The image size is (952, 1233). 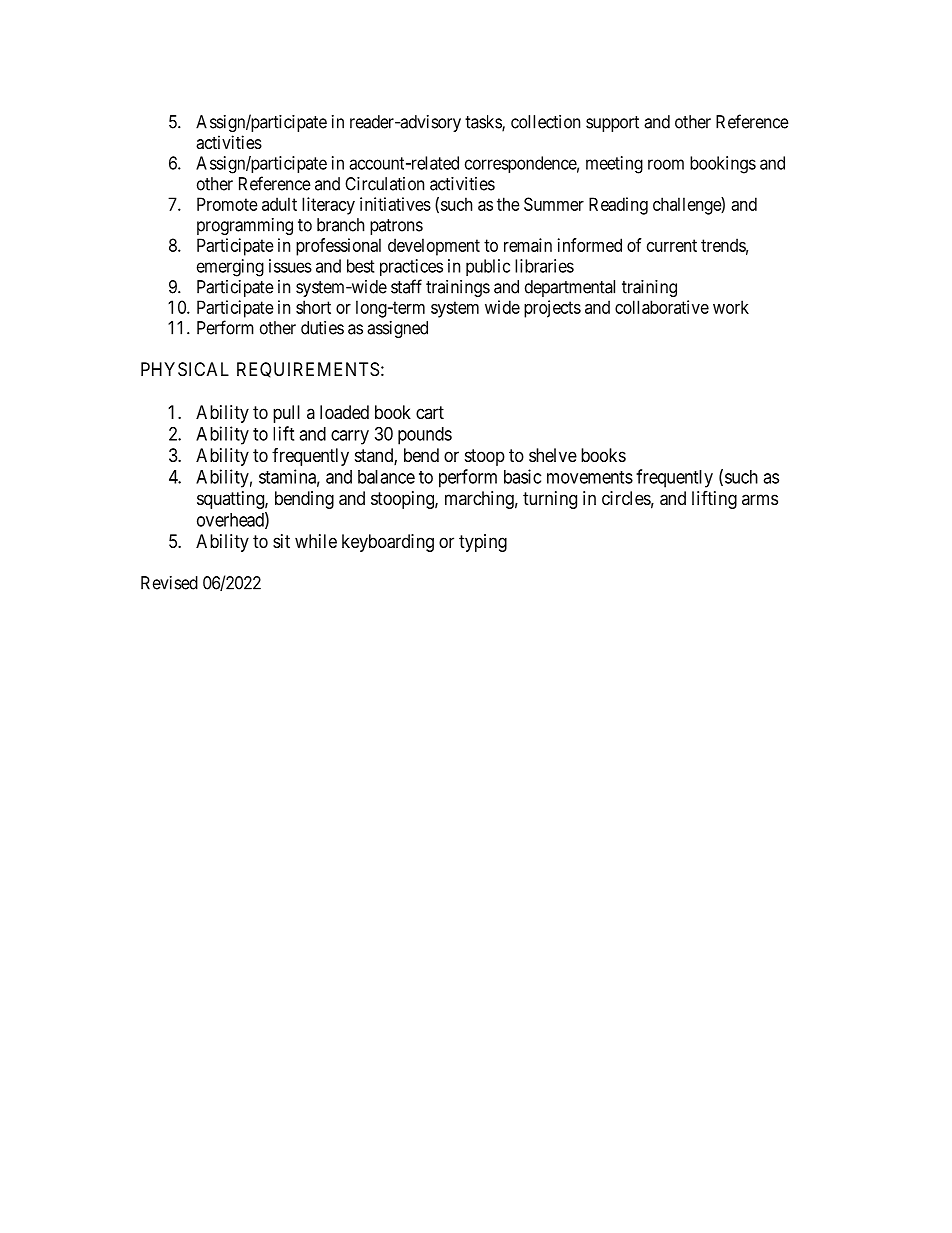 I want to click on room, so click(x=666, y=164).
